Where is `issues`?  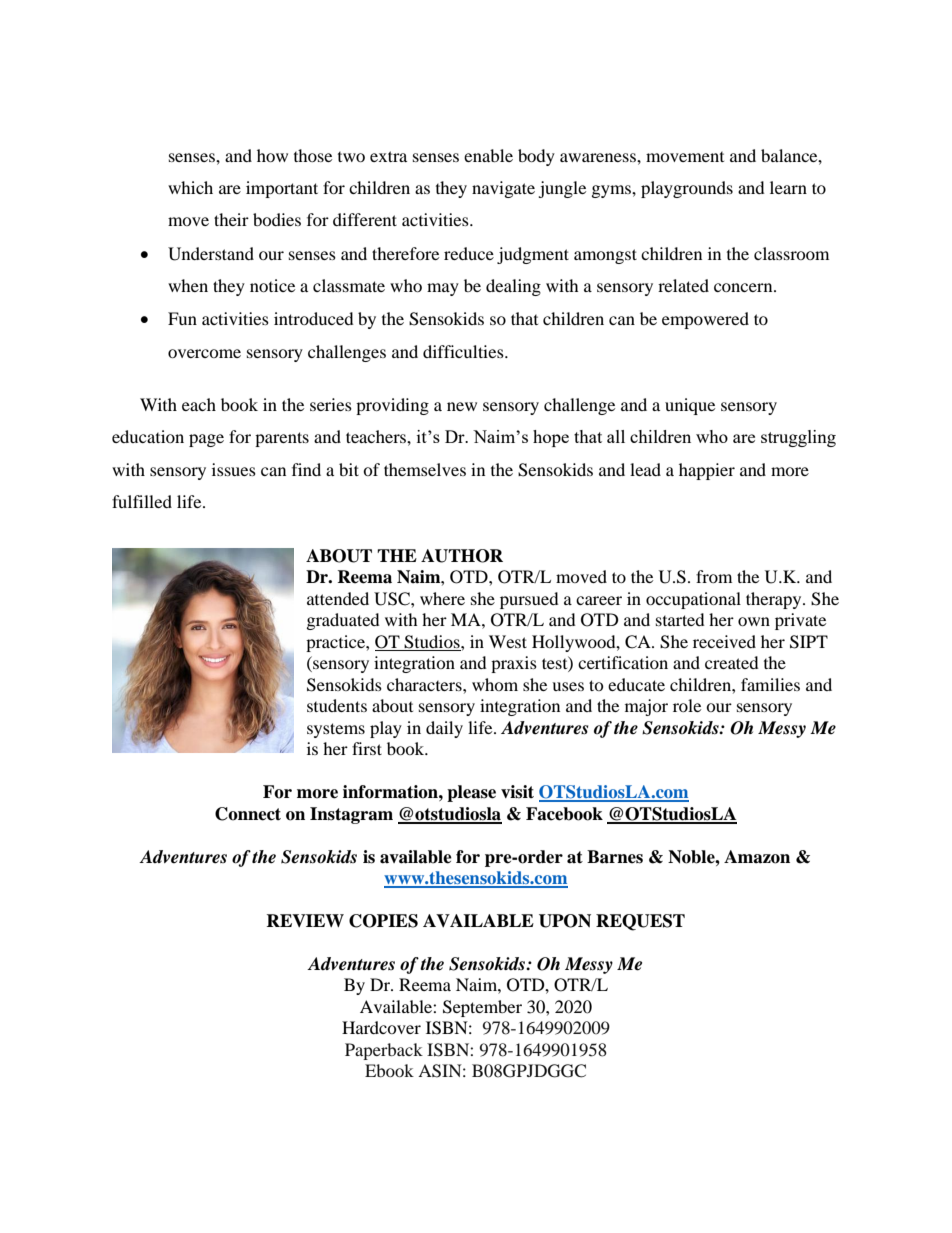
issues is located at coordinates (234, 469).
